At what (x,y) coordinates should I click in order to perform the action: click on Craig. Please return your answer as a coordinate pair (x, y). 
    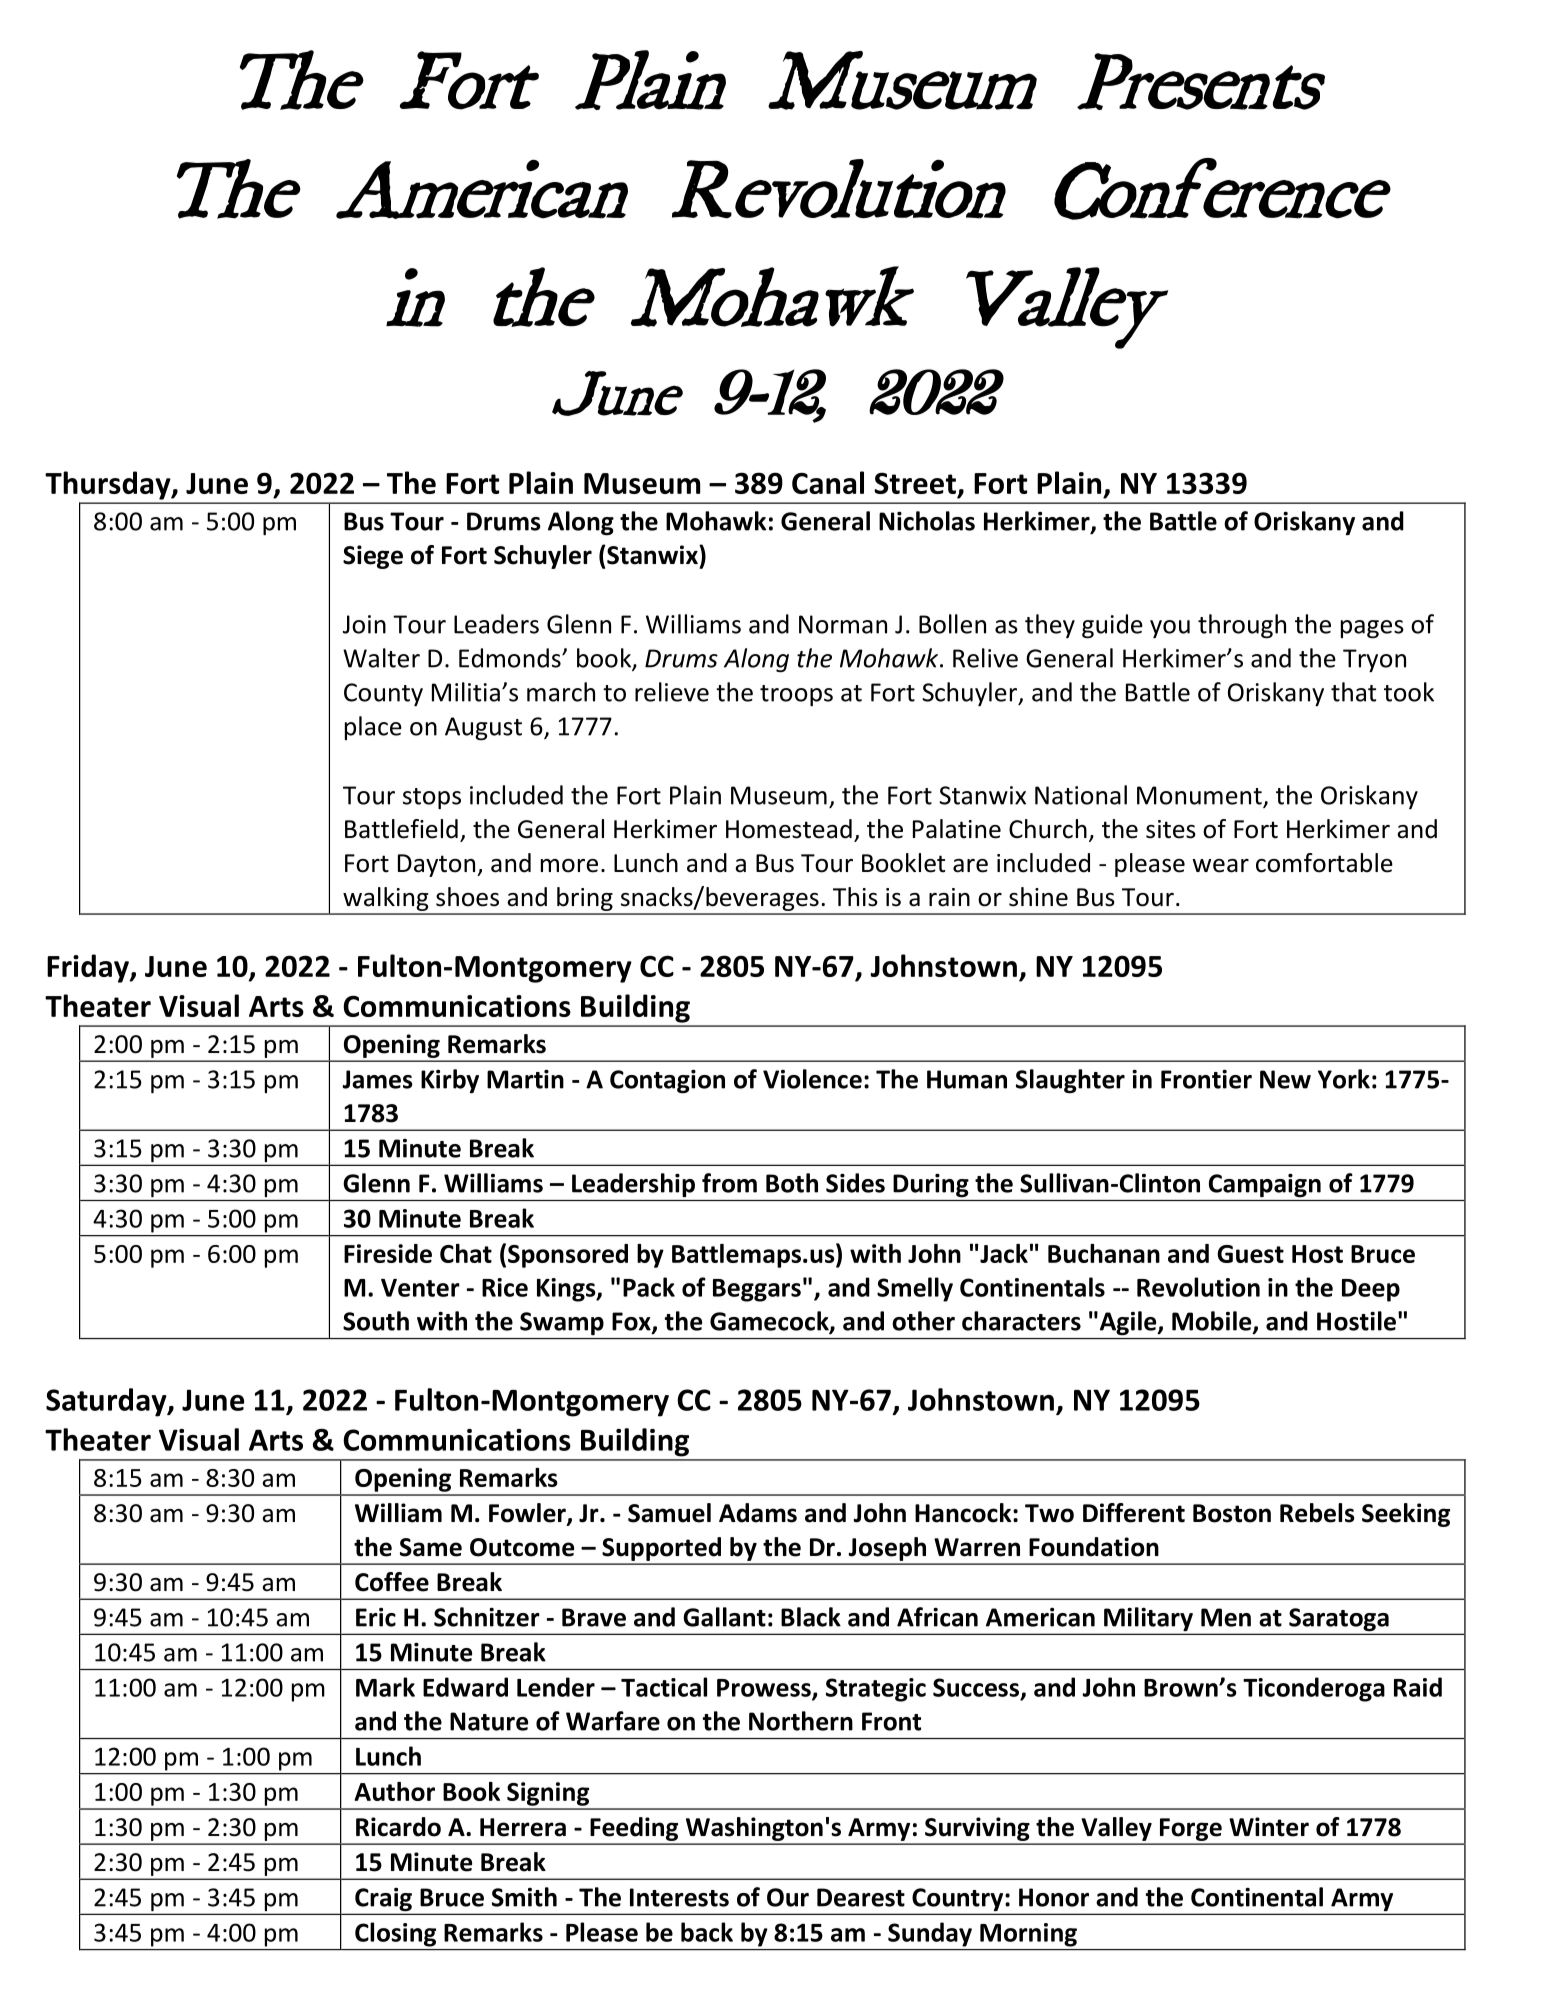
    Looking at the image, I should click on (383, 1901).
